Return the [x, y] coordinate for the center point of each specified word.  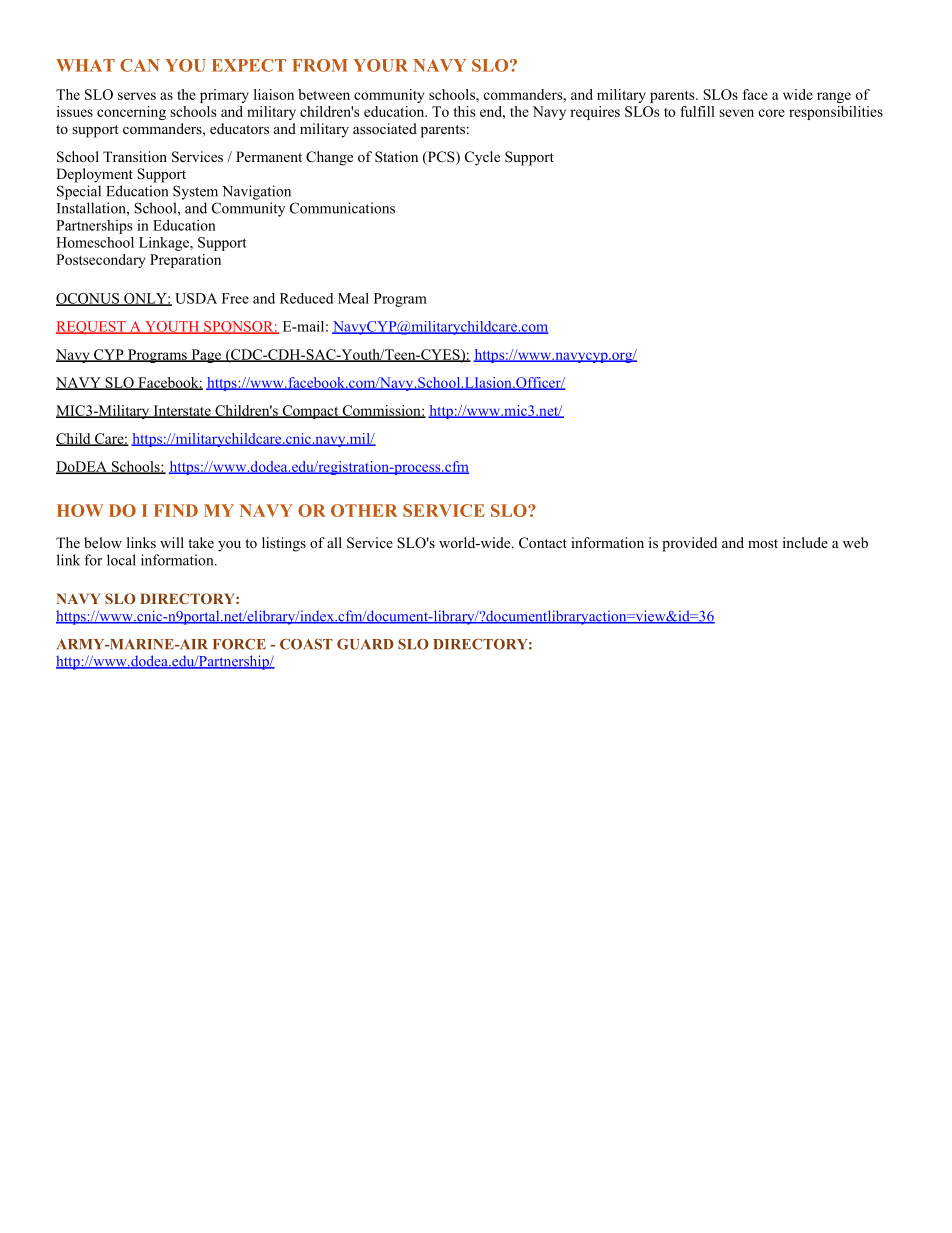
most [763, 543]
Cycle [482, 158]
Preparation [185, 261]
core [772, 113]
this [464, 111]
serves [137, 96]
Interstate [182, 411]
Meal [353, 298]
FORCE [239, 644]
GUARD [365, 644]
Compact [310, 412]
